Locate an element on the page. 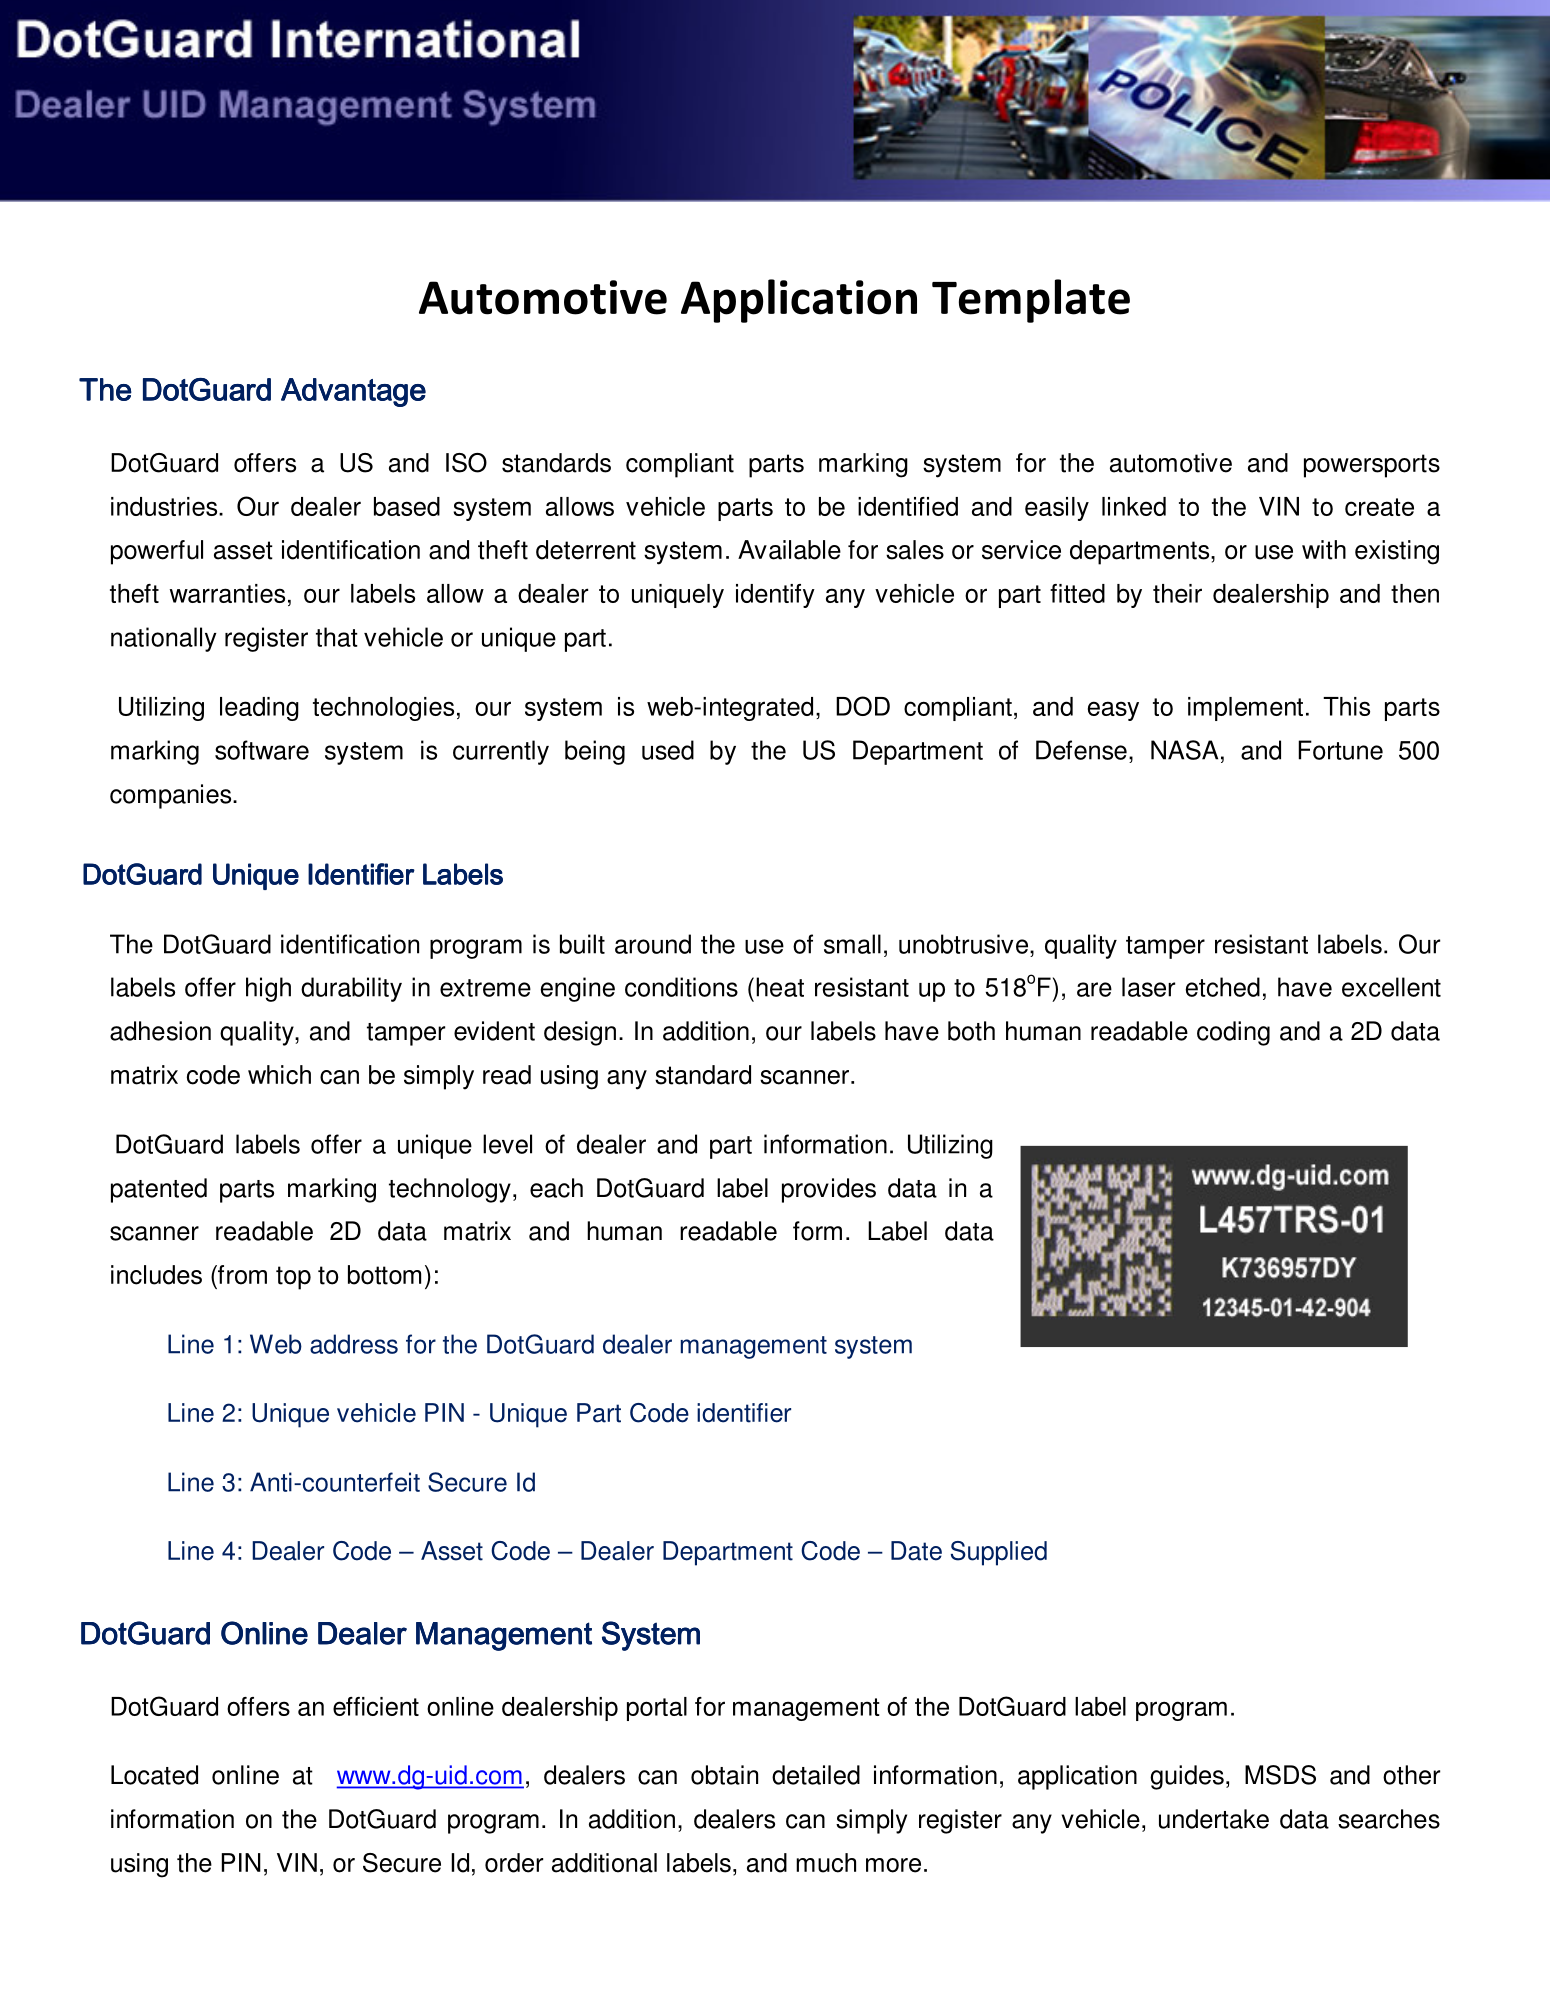 The image size is (1550, 2006). etched is located at coordinates (1223, 987).
